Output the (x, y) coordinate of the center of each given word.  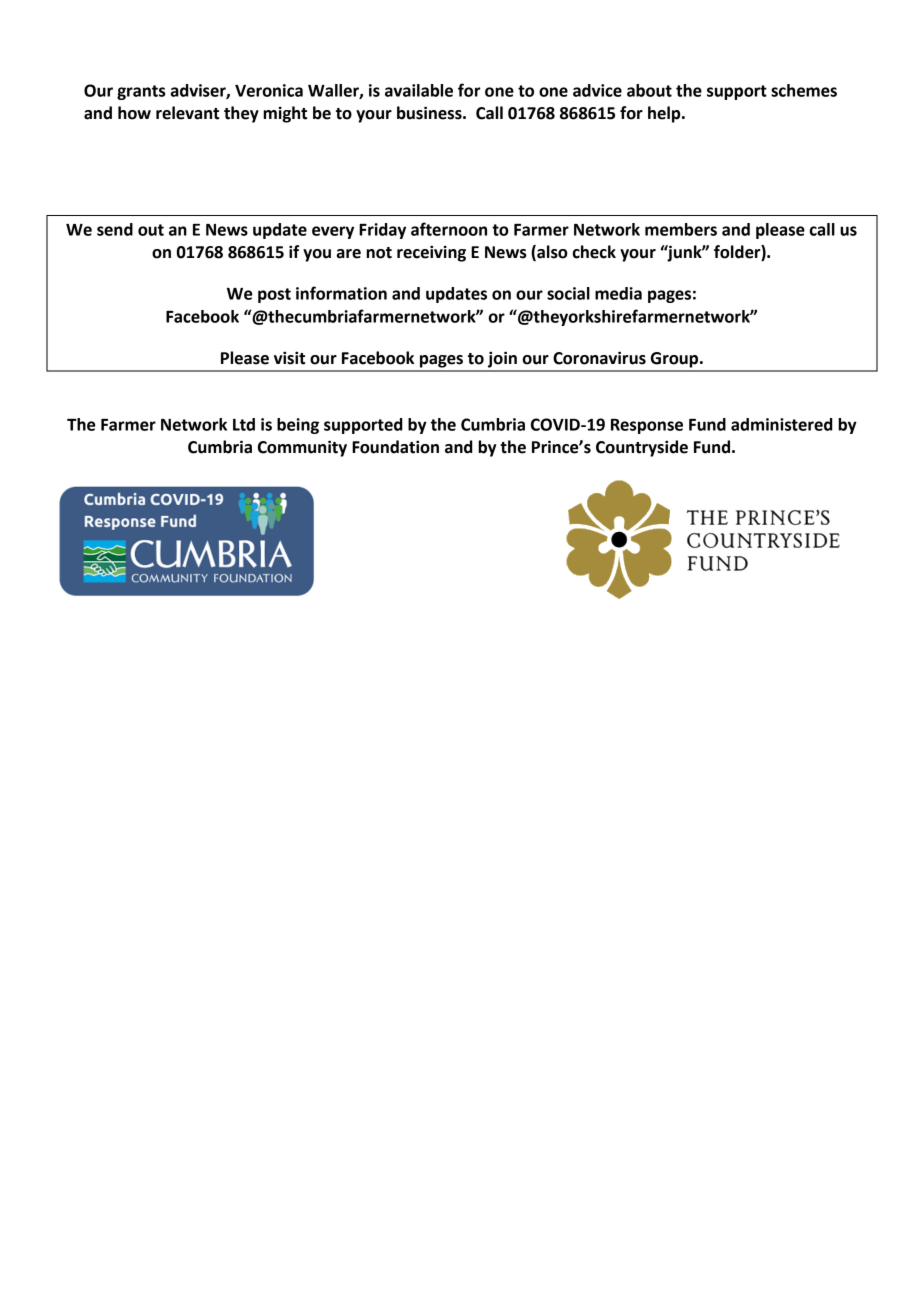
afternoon (449, 229)
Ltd (244, 424)
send (115, 229)
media (618, 293)
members (681, 229)
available (419, 90)
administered (782, 424)
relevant (187, 113)
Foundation (395, 447)
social (568, 293)
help (665, 114)
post (274, 295)
